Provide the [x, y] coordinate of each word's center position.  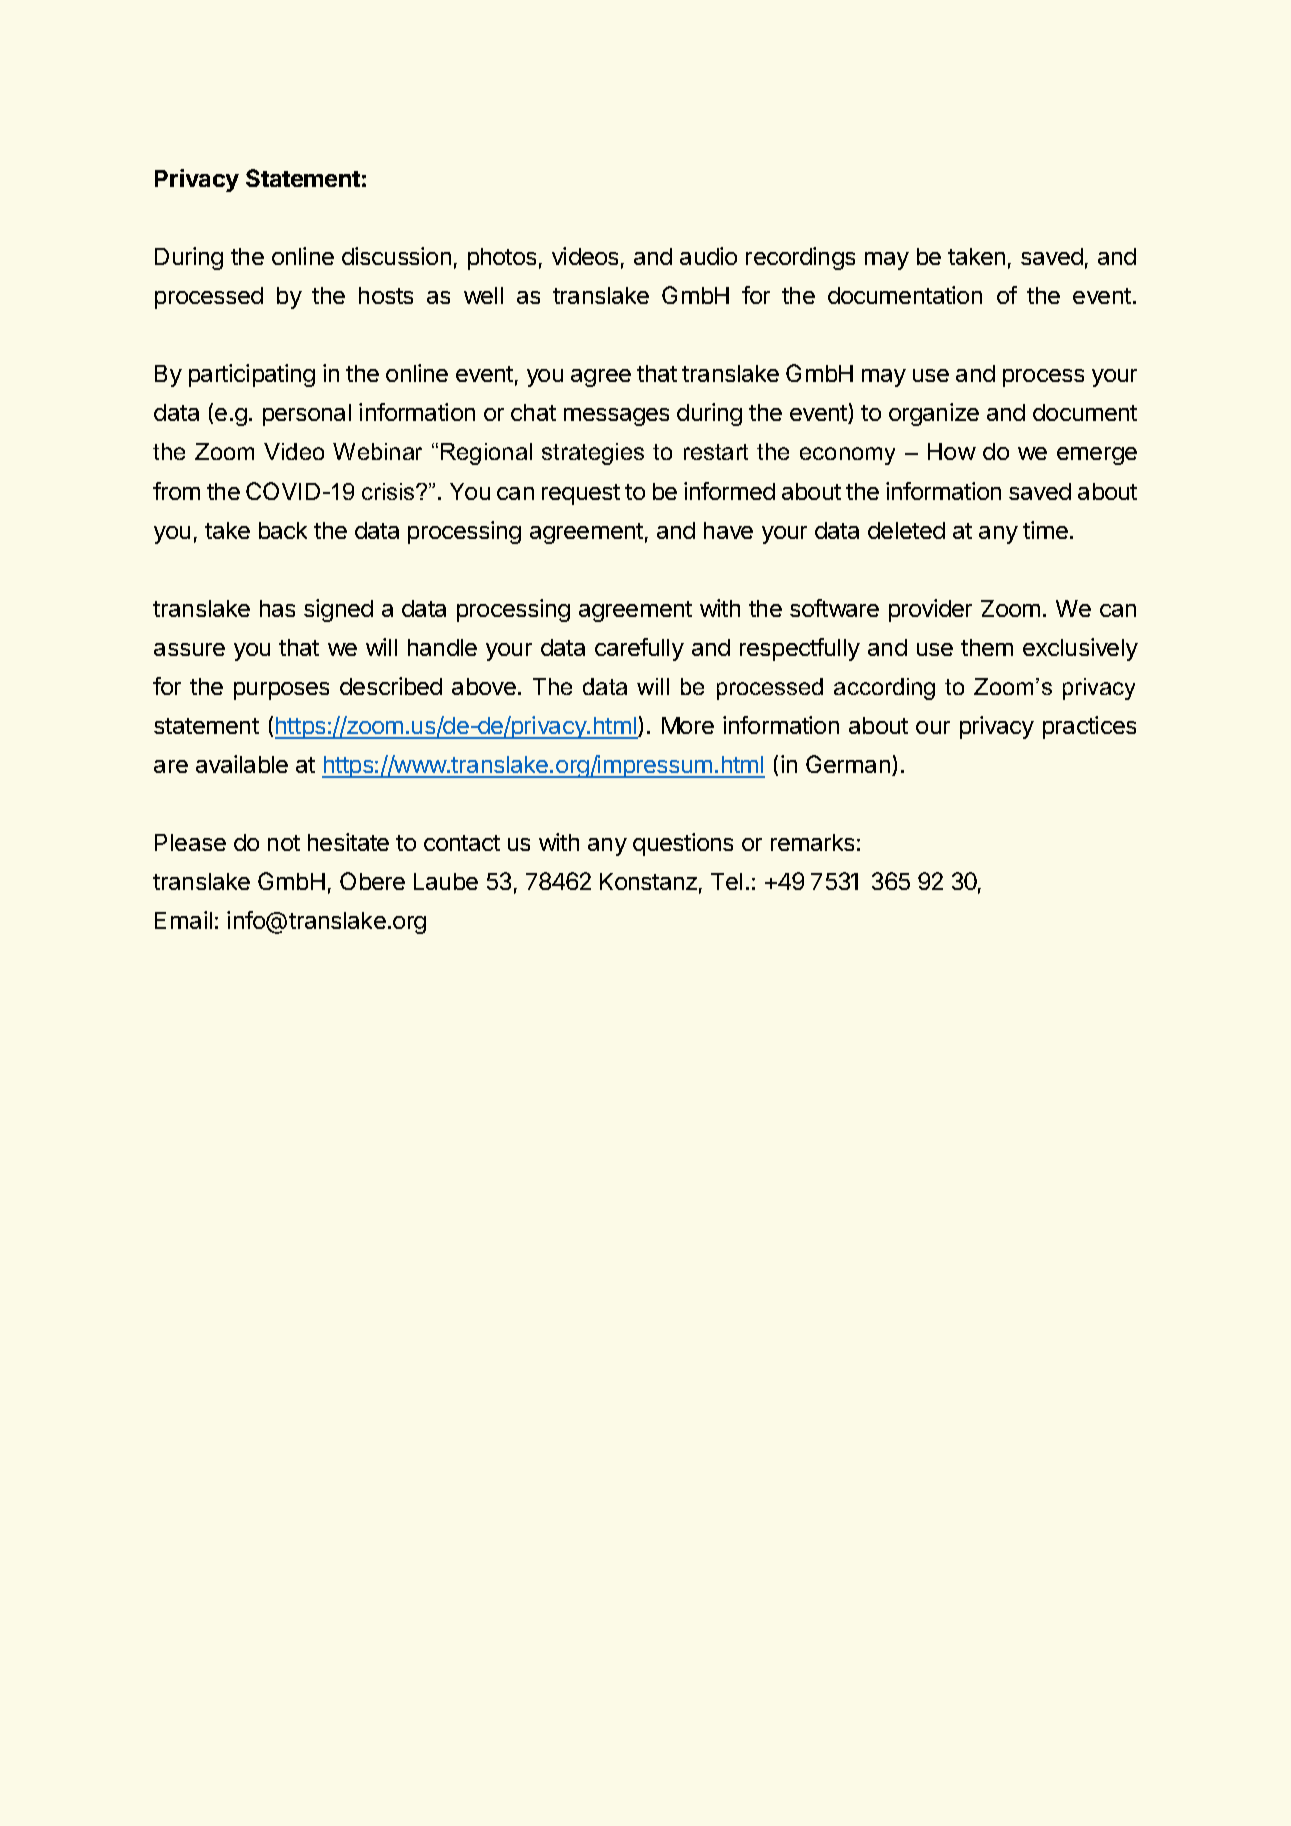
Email [183, 920]
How [952, 451]
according [884, 689]
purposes [281, 691]
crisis [389, 491]
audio [708, 256]
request [581, 494]
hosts [386, 295]
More [688, 725]
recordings [800, 258]
